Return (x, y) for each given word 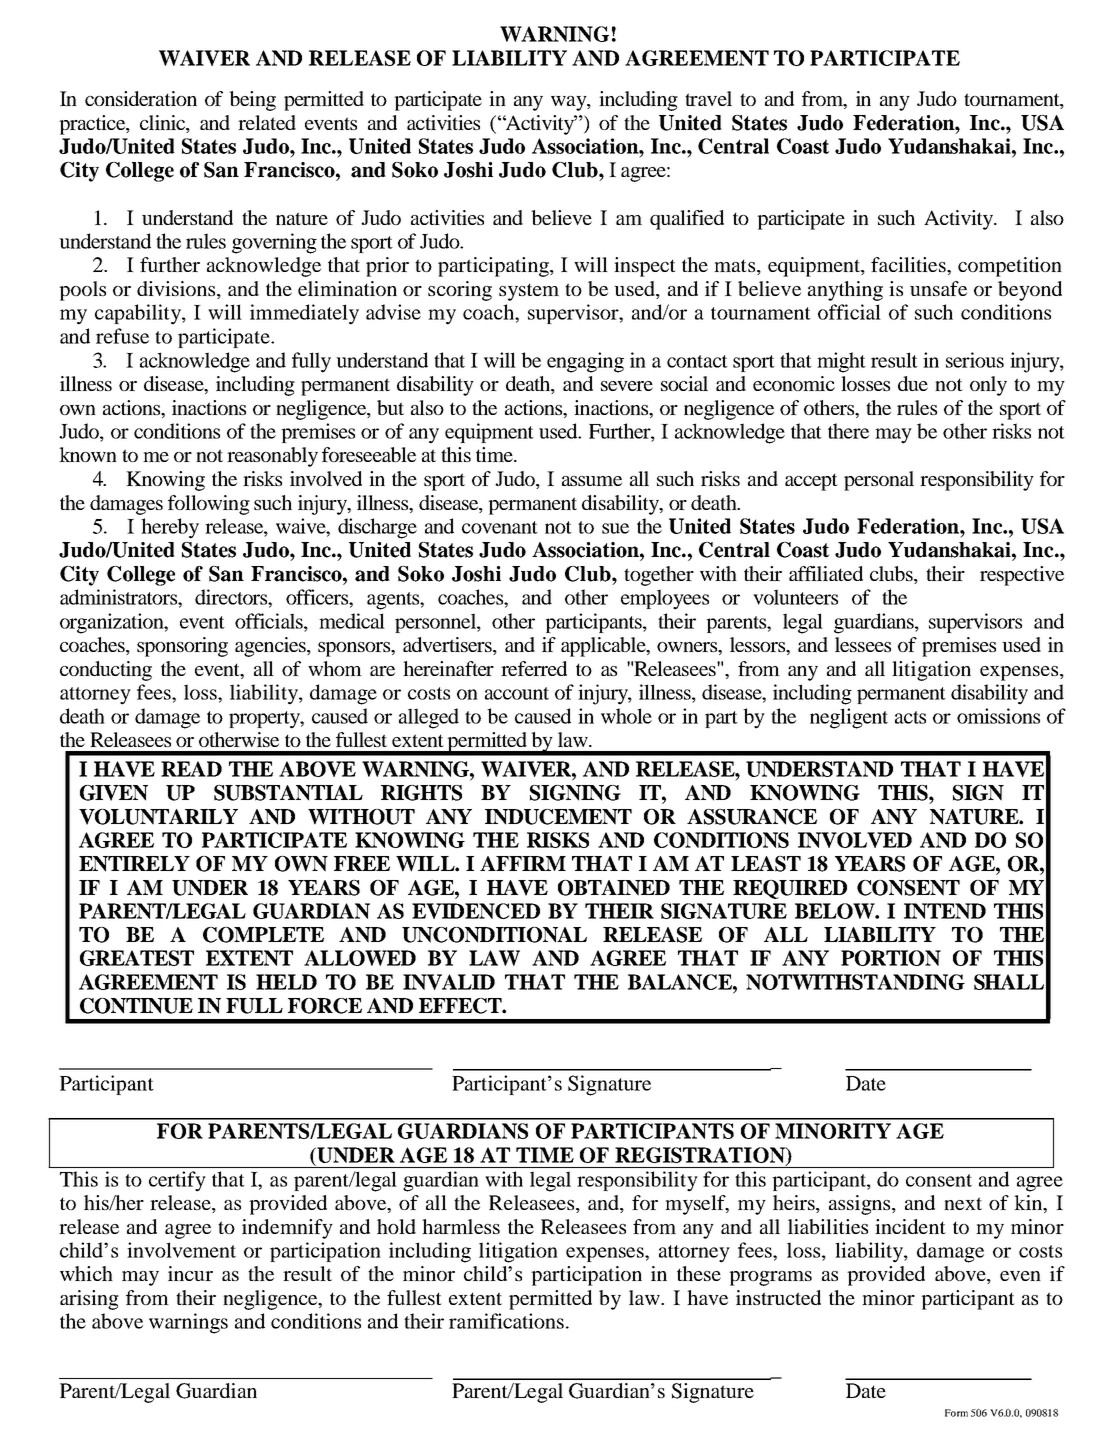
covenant (500, 527)
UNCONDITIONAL (494, 935)
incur (190, 1273)
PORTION (891, 958)
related (267, 122)
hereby (170, 528)
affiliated (826, 573)
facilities (909, 264)
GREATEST (137, 958)
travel (708, 98)
